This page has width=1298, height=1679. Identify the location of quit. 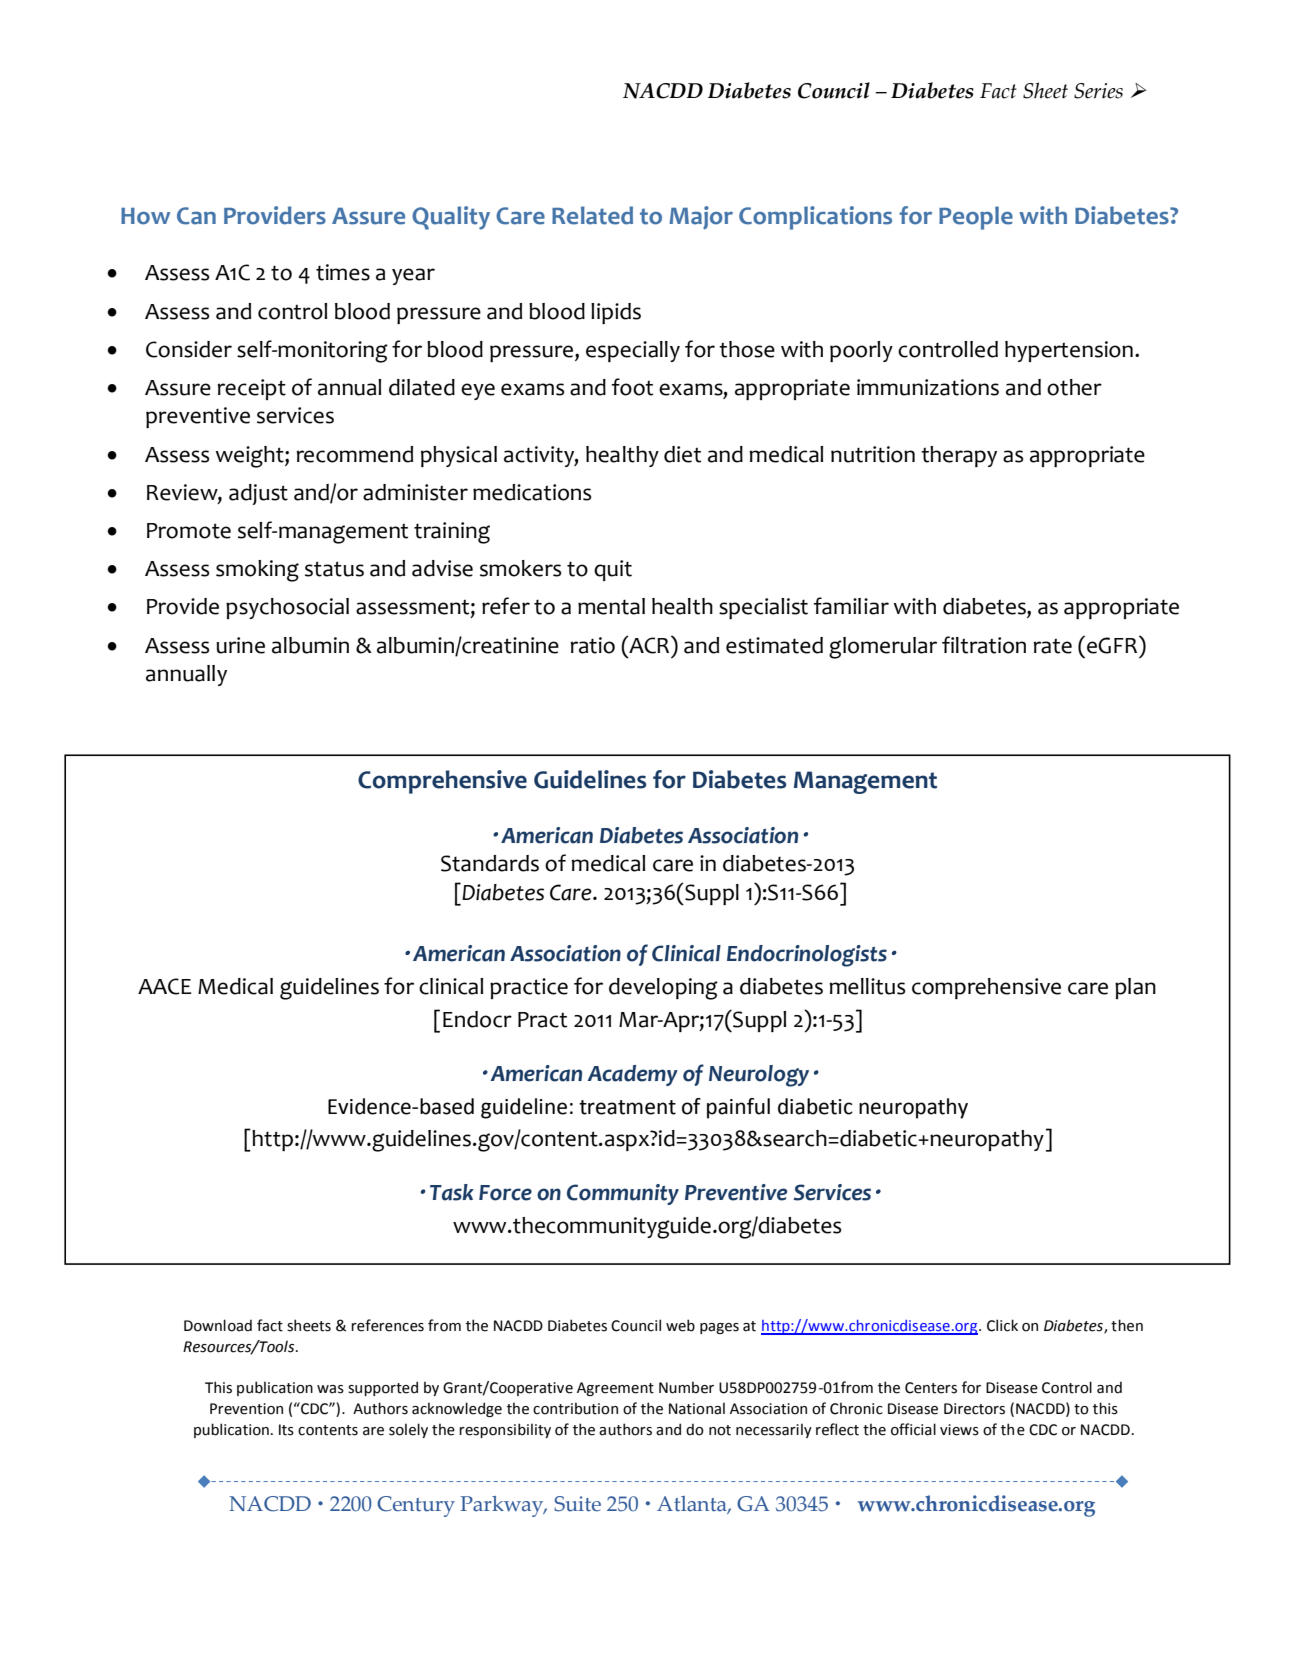
(613, 570).
